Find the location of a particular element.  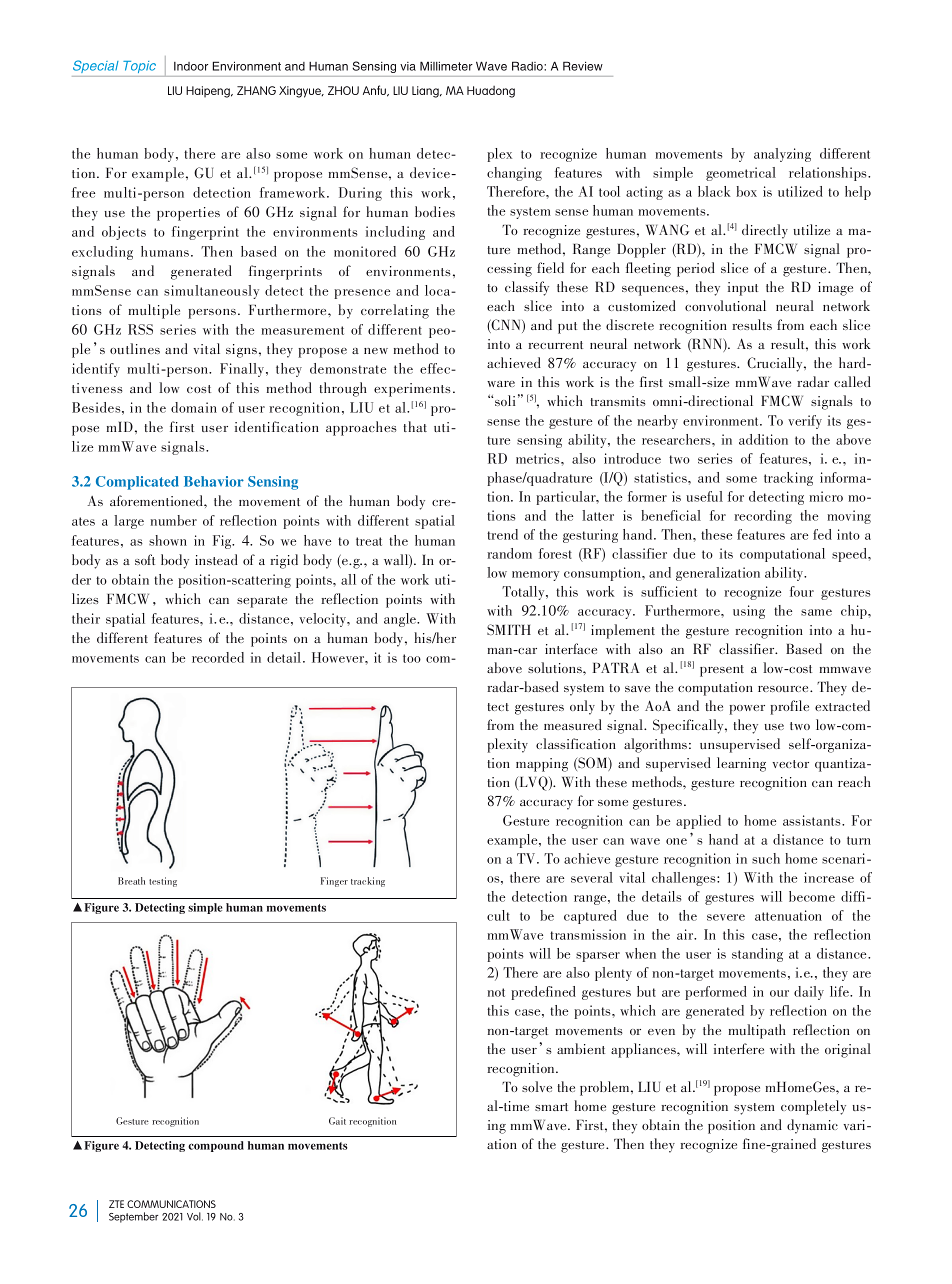

Crucially is located at coordinates (776, 364).
